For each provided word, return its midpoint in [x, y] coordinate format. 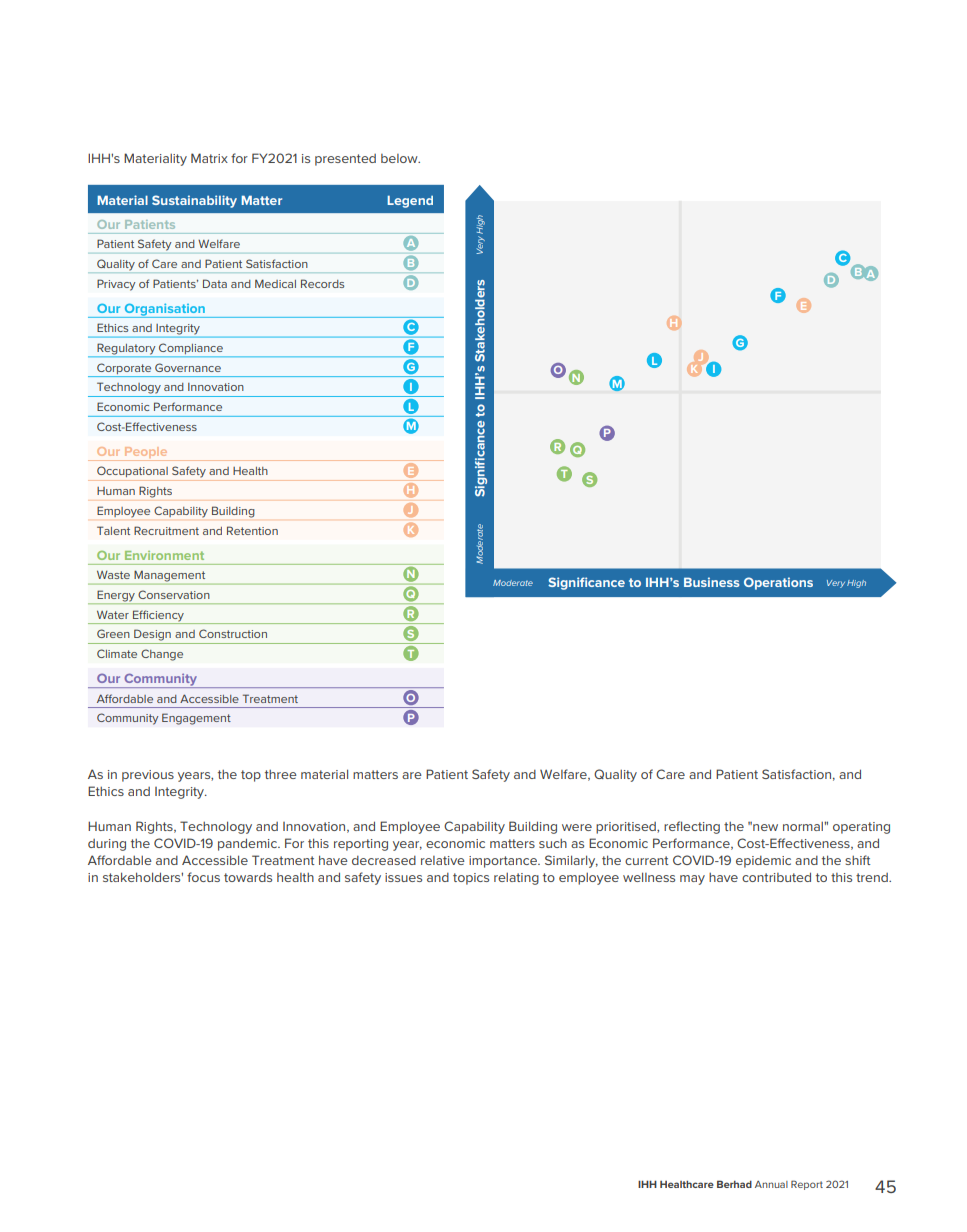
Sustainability [194, 201]
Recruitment [166, 530]
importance [504, 862]
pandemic [248, 844]
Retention [252, 530]
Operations [778, 583]
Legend [410, 201]
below [400, 158]
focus [203, 877]
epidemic [763, 862]
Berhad [734, 1184]
